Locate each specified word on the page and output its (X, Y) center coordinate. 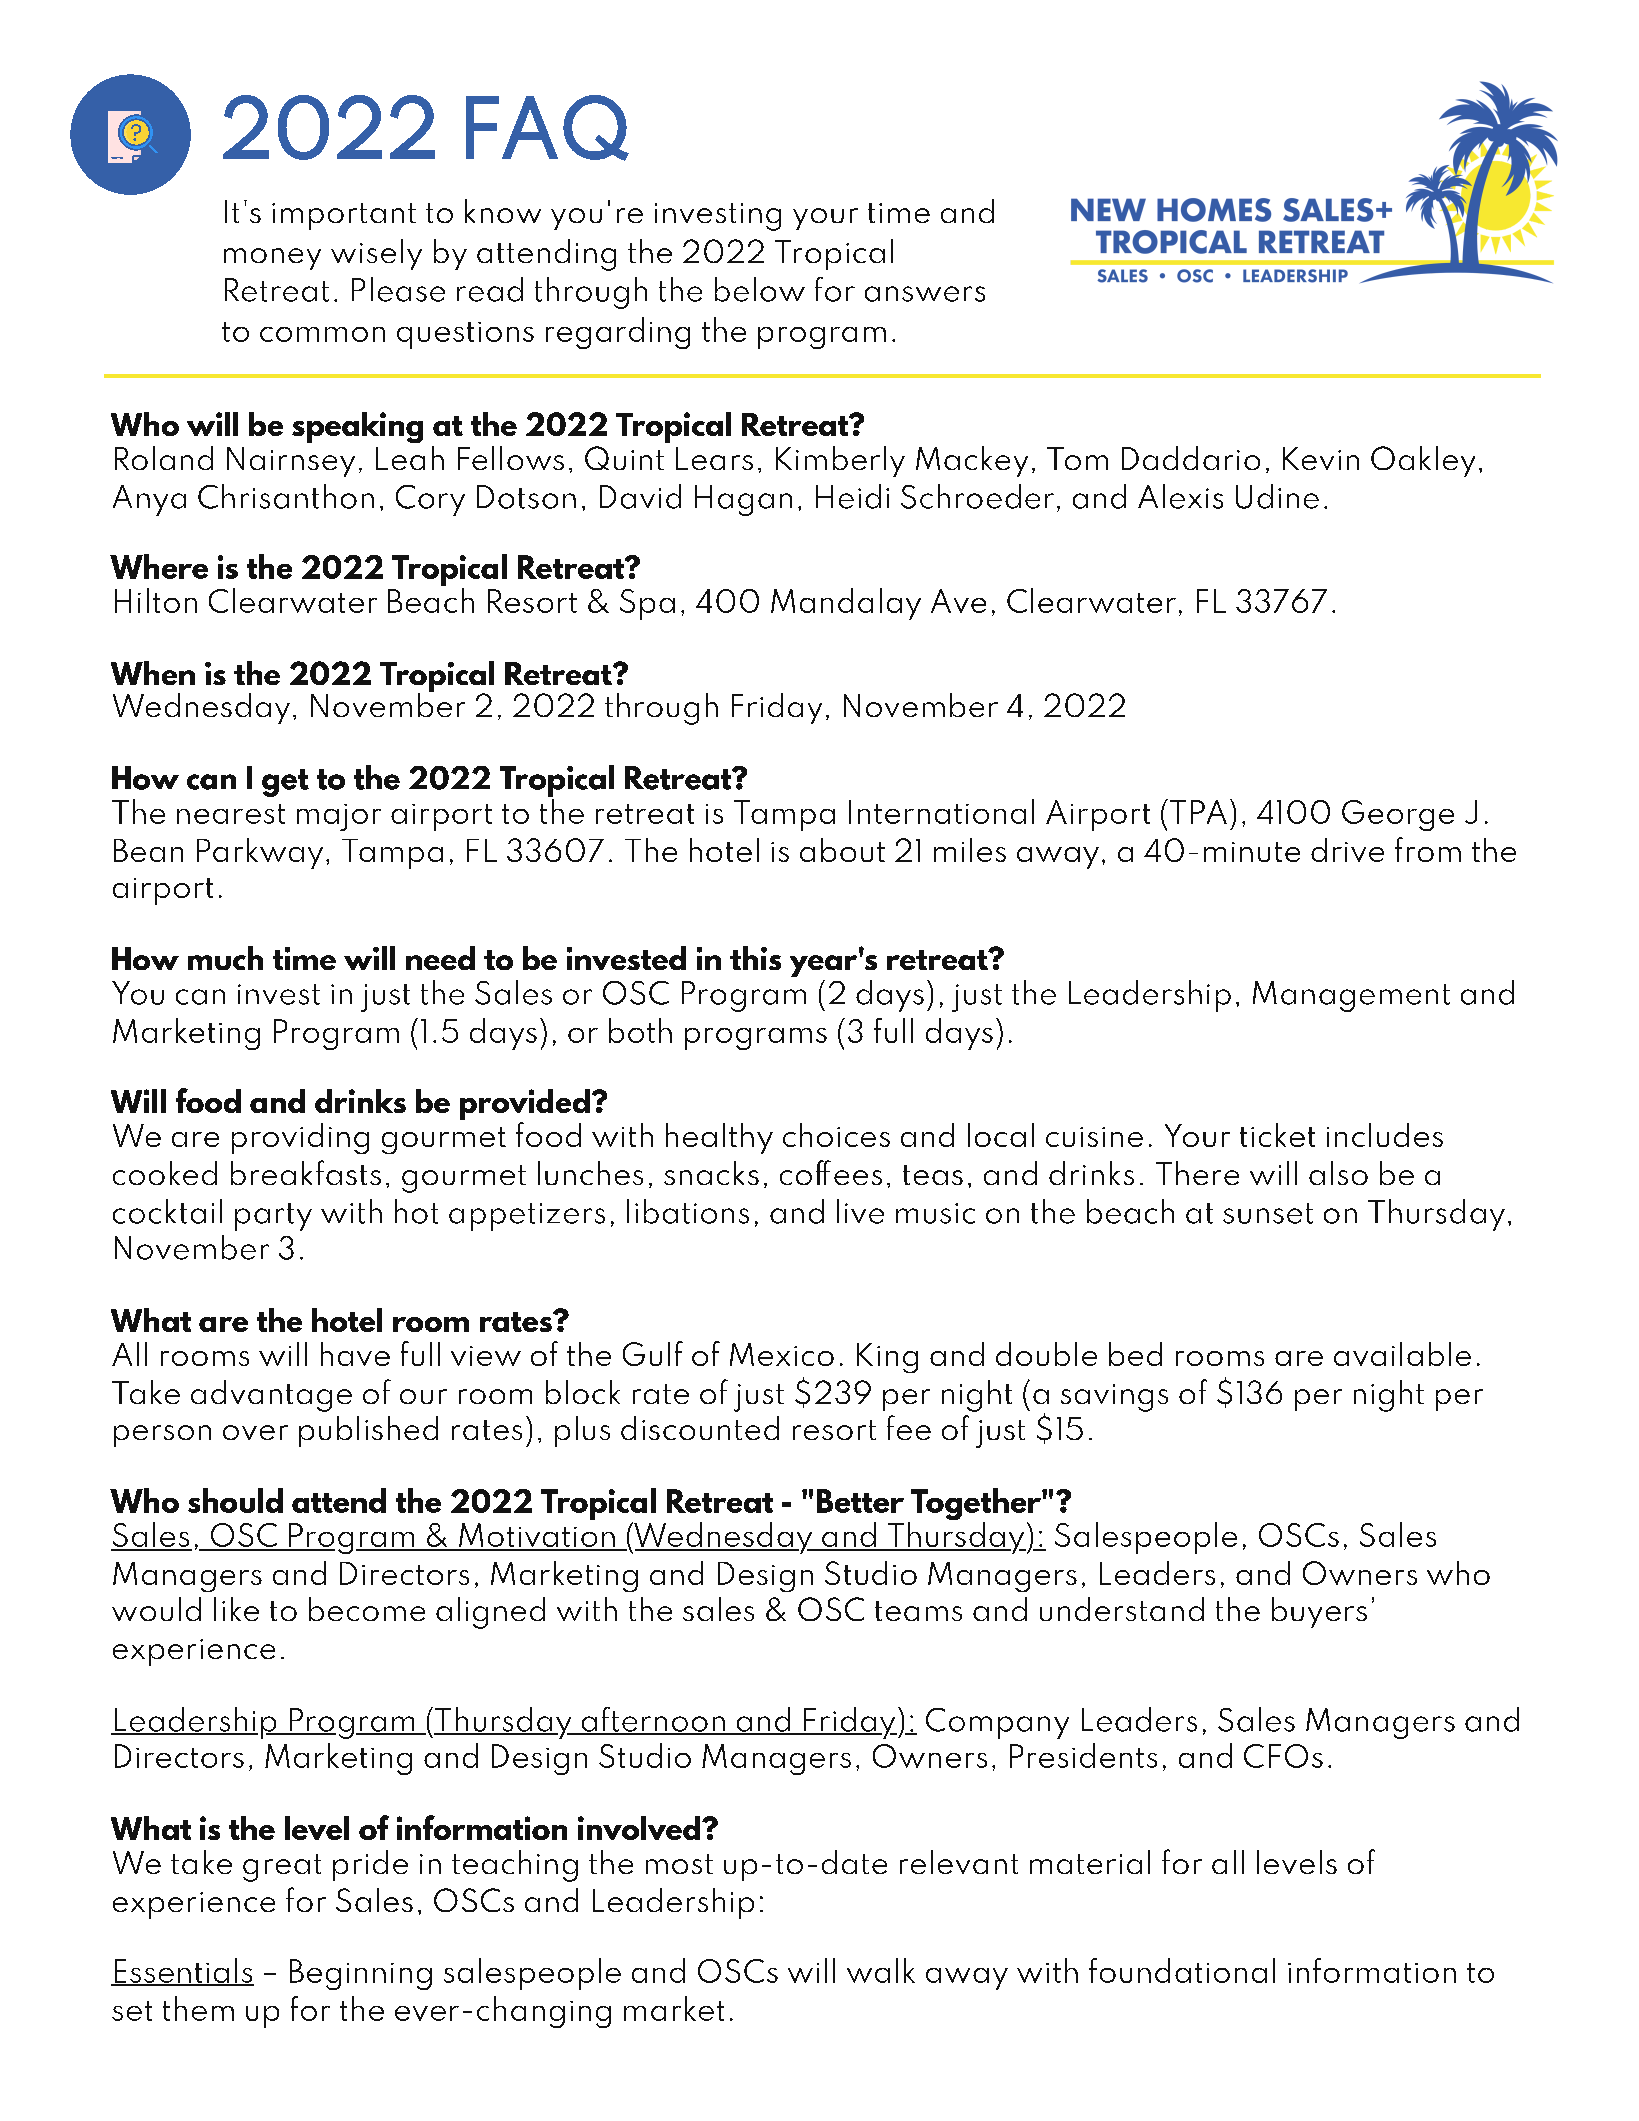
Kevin (1321, 458)
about (842, 850)
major (339, 817)
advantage (271, 1396)
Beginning (361, 1974)
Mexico (782, 1354)
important (344, 216)
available (1402, 1354)
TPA (1197, 811)
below (760, 289)
